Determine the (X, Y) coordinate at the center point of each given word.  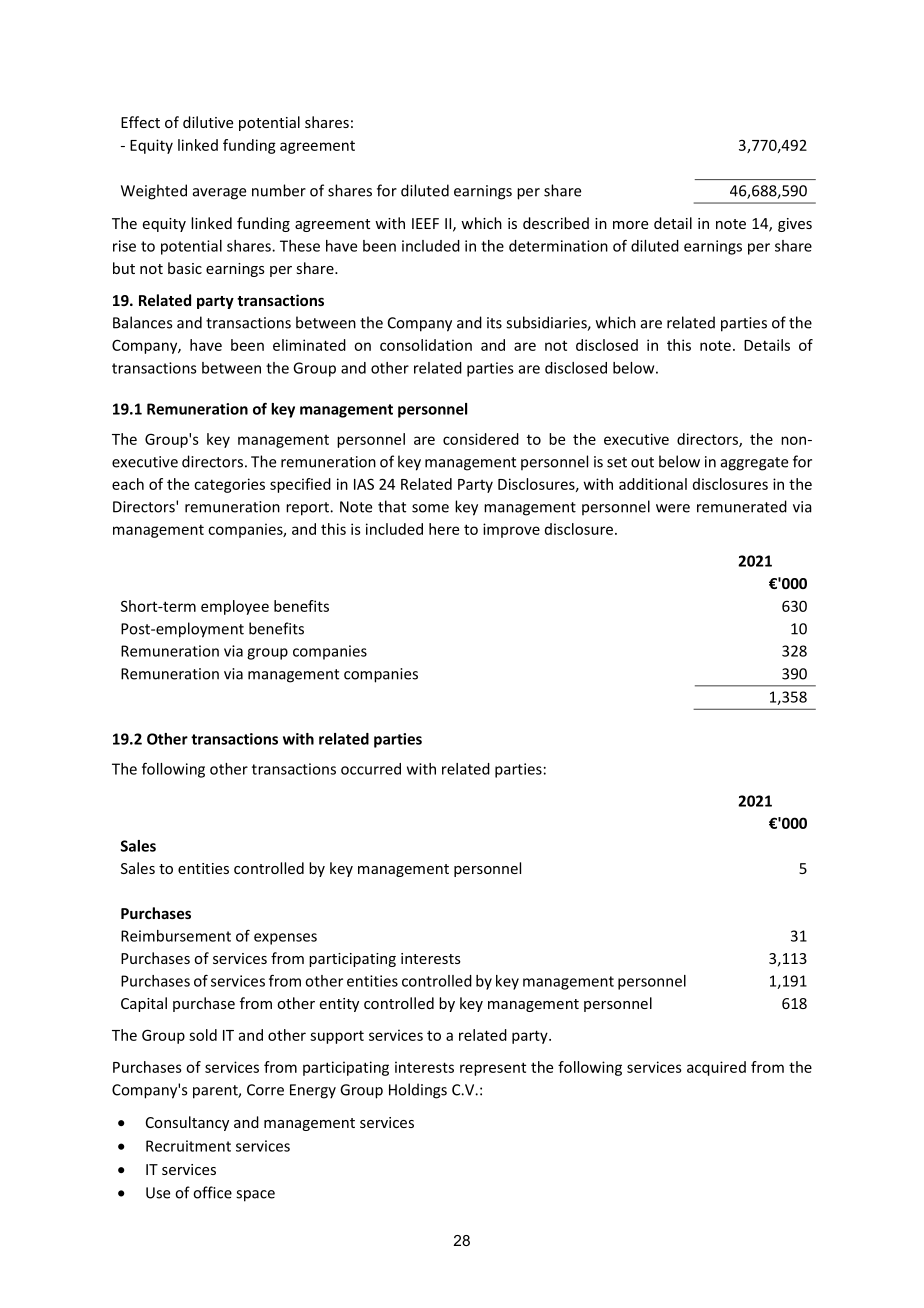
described (556, 223)
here (444, 529)
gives (795, 225)
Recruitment (188, 1146)
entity (339, 1005)
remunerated (742, 506)
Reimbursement (176, 936)
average (219, 194)
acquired (716, 1068)
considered (481, 439)
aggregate (754, 464)
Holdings (418, 1091)
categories (229, 485)
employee (235, 607)
